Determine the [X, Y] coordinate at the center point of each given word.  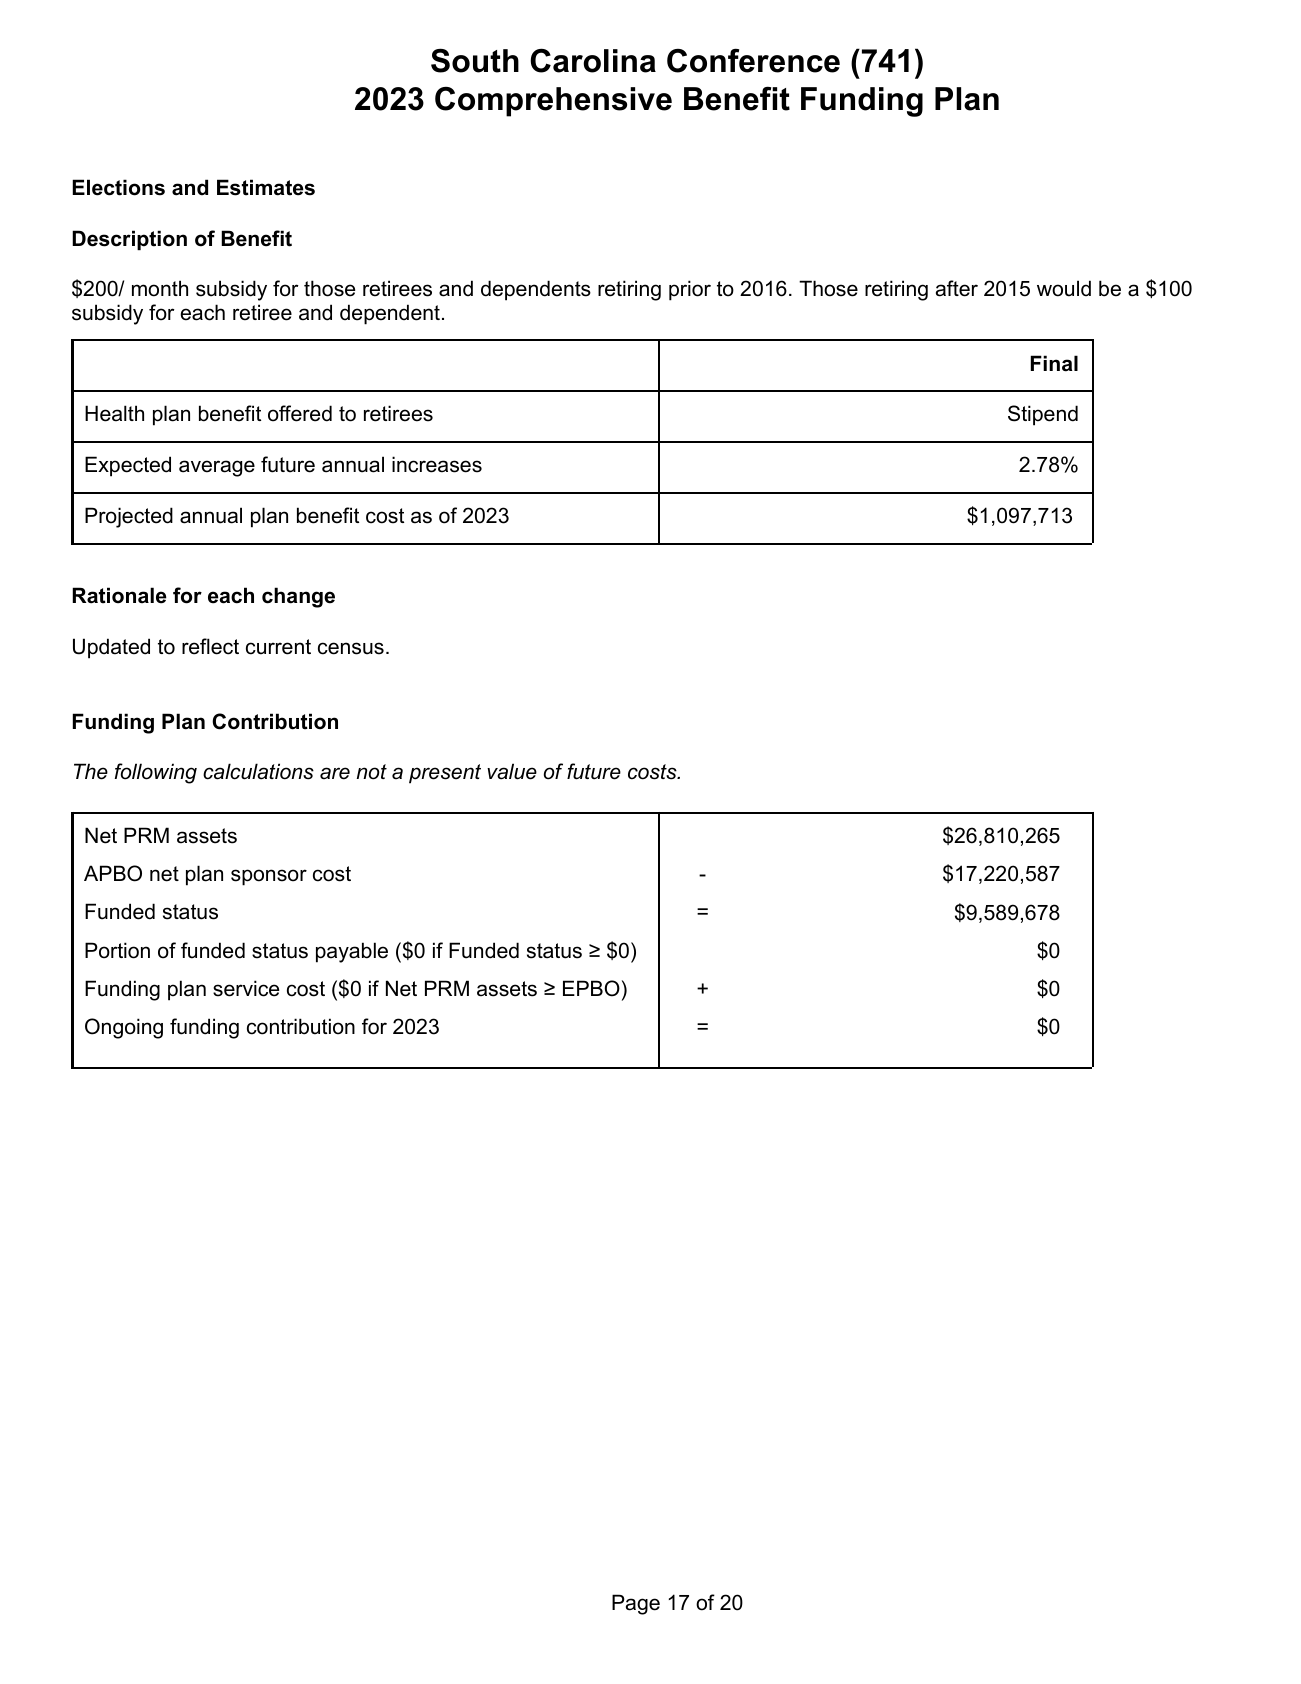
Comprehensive [553, 102]
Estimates [266, 187]
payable [352, 952]
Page [636, 1604]
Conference [753, 60]
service [246, 988]
